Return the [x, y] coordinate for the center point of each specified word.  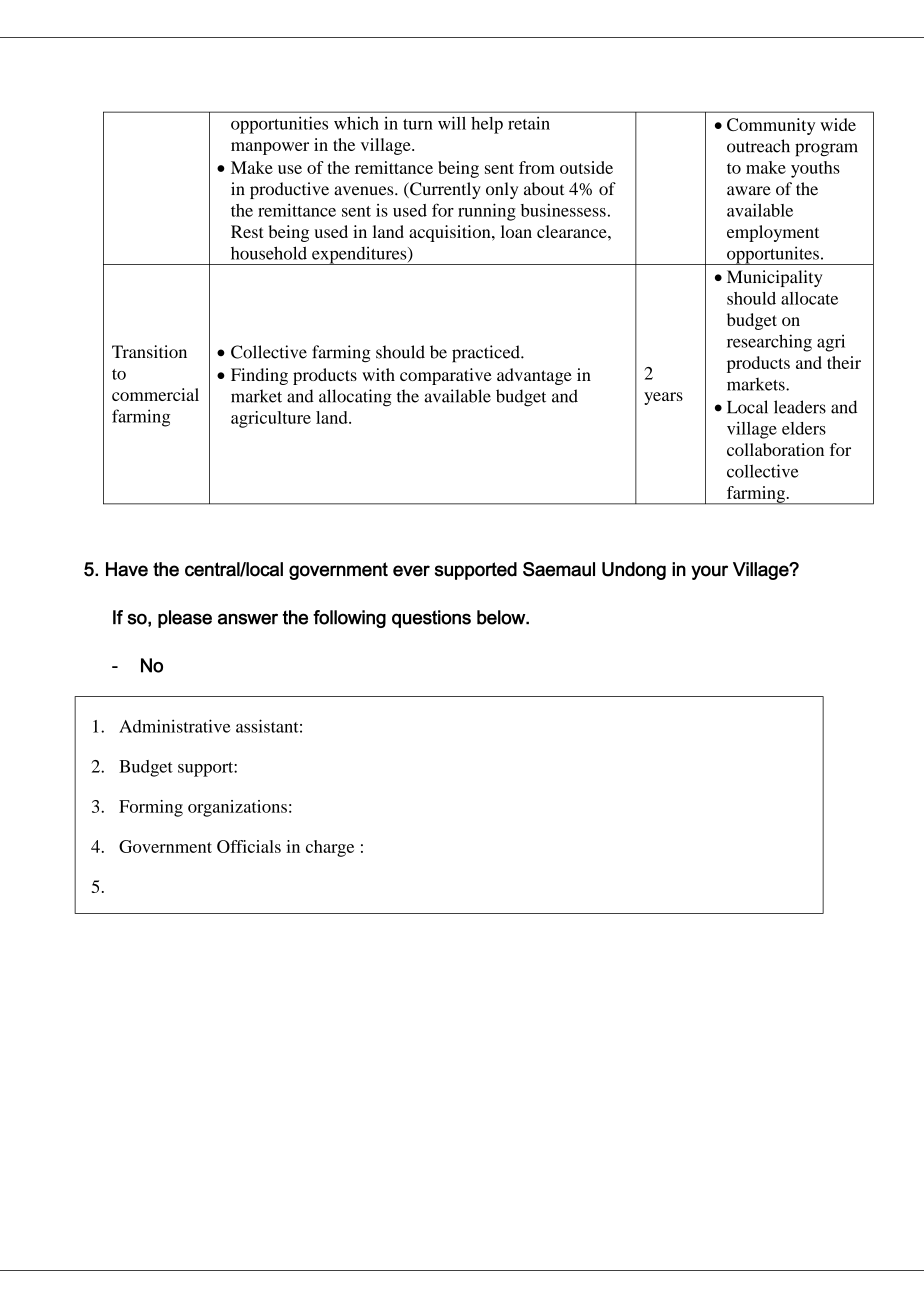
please [185, 619]
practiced [487, 354]
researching [769, 343]
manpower [270, 148]
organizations [237, 808]
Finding [259, 376]
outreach [758, 146]
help [487, 125]
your [709, 572]
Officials [249, 846]
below [502, 617]
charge [330, 848]
